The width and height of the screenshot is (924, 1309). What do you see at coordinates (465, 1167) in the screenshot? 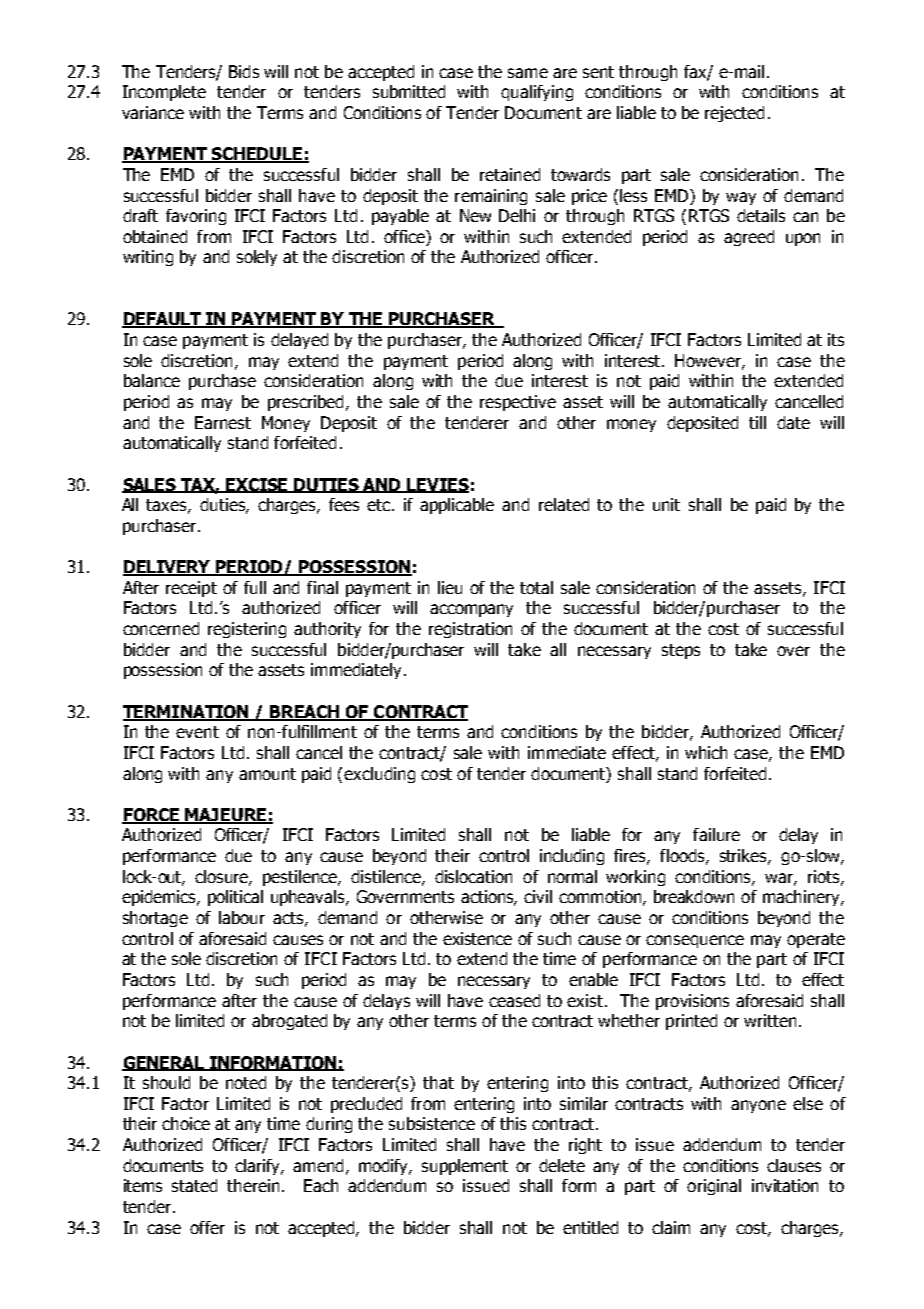
I see `supplement` at bounding box center [465, 1167].
